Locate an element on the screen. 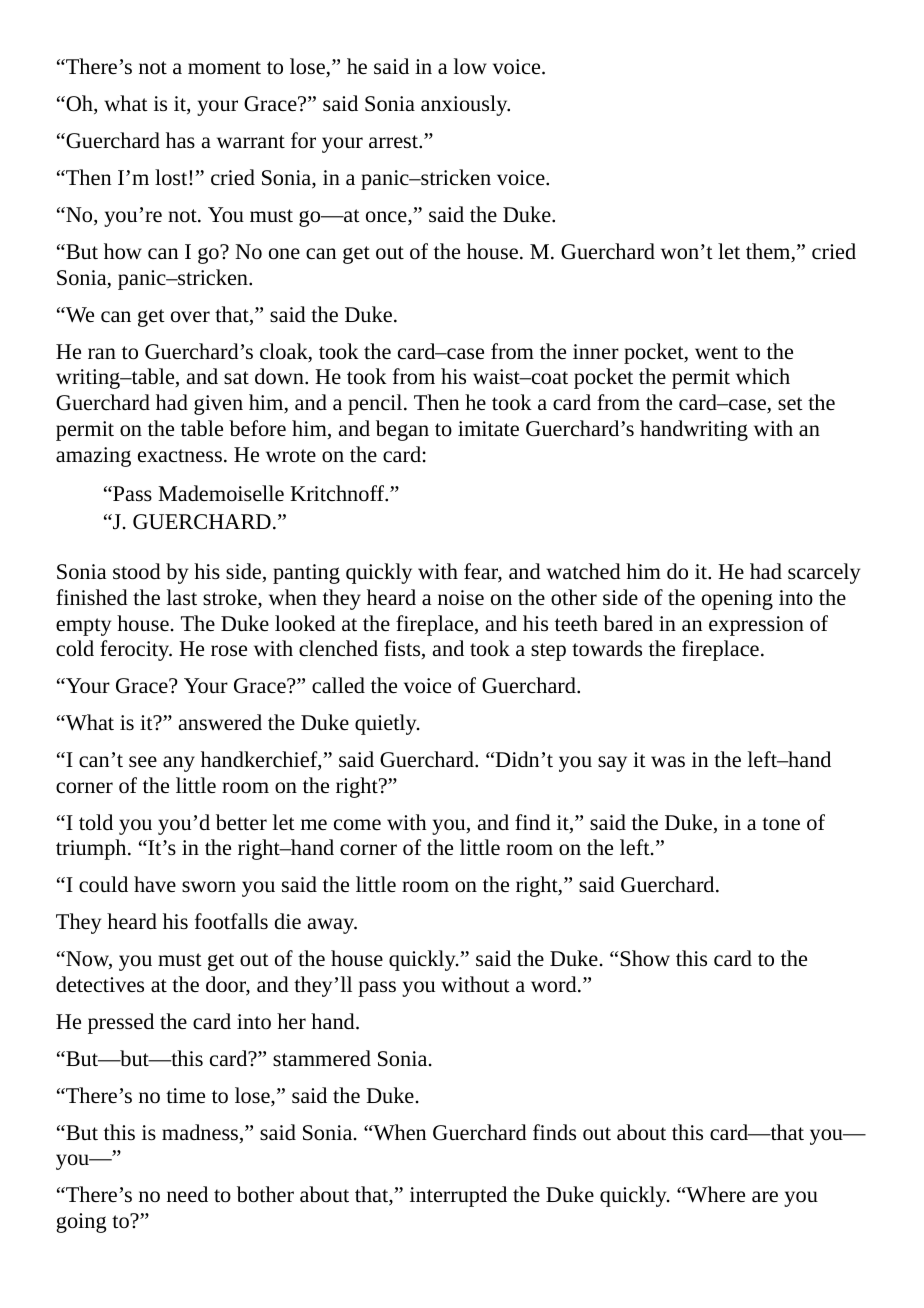  interrupted is located at coordinates (458, 1196).
